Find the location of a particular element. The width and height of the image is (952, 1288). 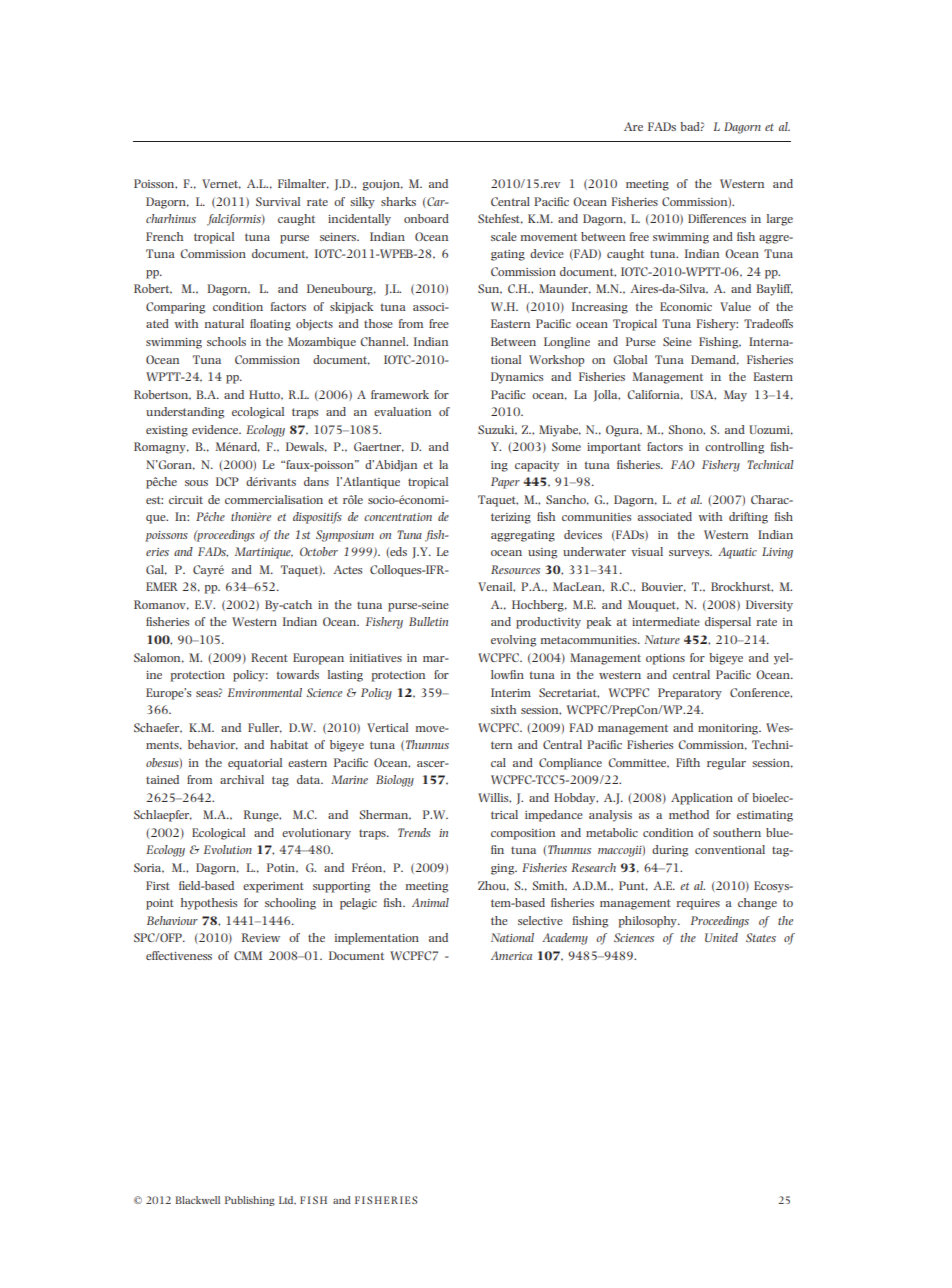

archival is located at coordinates (242, 779).
